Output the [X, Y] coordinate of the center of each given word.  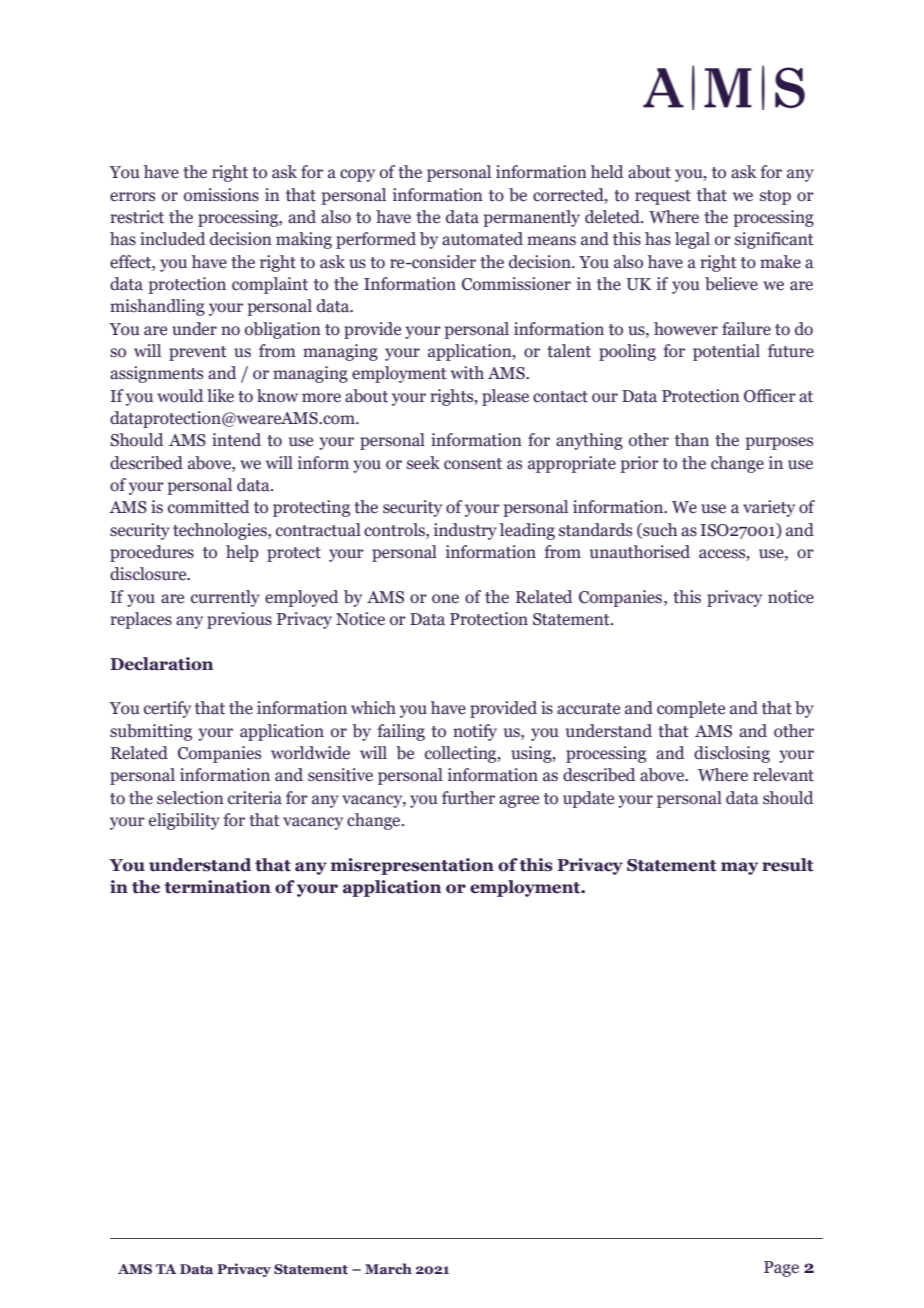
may [739, 868]
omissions [221, 195]
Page [781, 1269]
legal [692, 240]
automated [482, 239]
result [788, 865]
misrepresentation [412, 866]
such [659, 530]
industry [465, 531]
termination [217, 887]
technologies [221, 531]
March [388, 1268]
